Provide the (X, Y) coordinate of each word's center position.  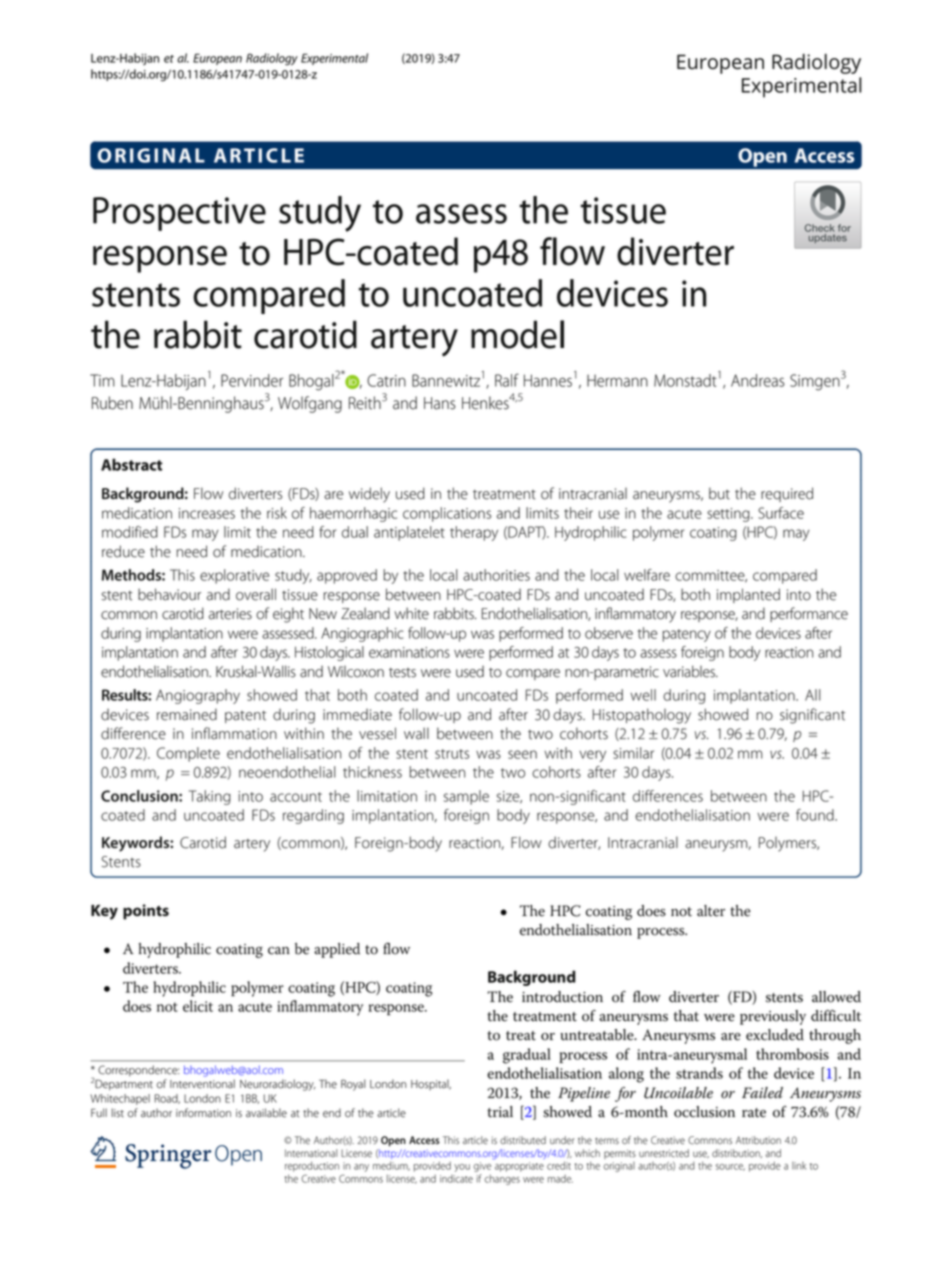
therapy (474, 533)
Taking (210, 797)
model (517, 334)
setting (729, 515)
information (203, 1113)
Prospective (179, 214)
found (816, 815)
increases (207, 513)
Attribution (758, 1140)
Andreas (758, 380)
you (462, 1168)
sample (466, 797)
